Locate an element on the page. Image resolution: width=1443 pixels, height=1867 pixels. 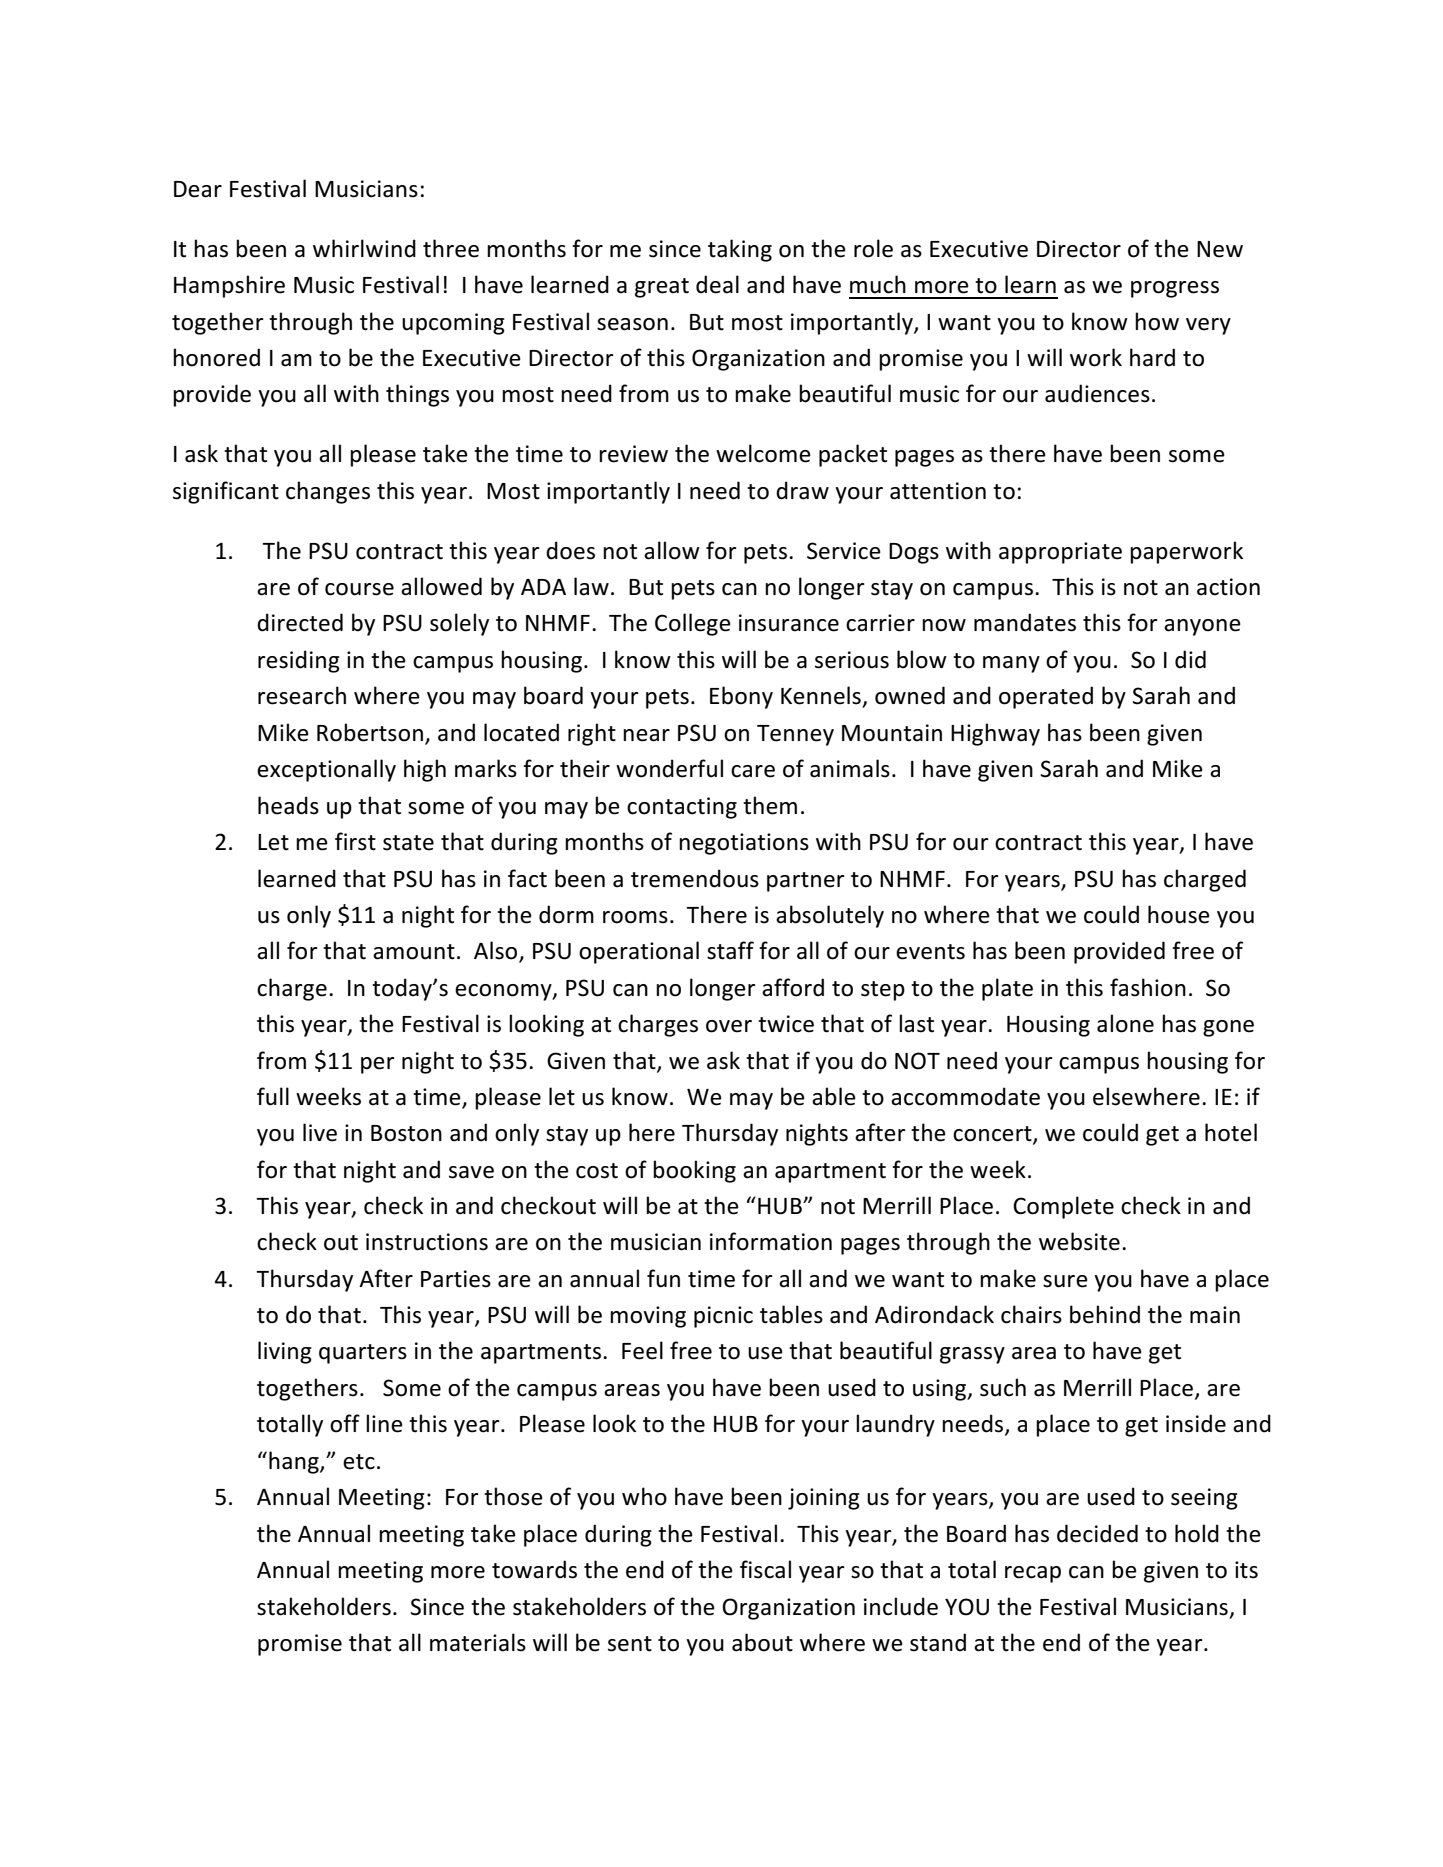
operated is located at coordinates (1046, 697).
